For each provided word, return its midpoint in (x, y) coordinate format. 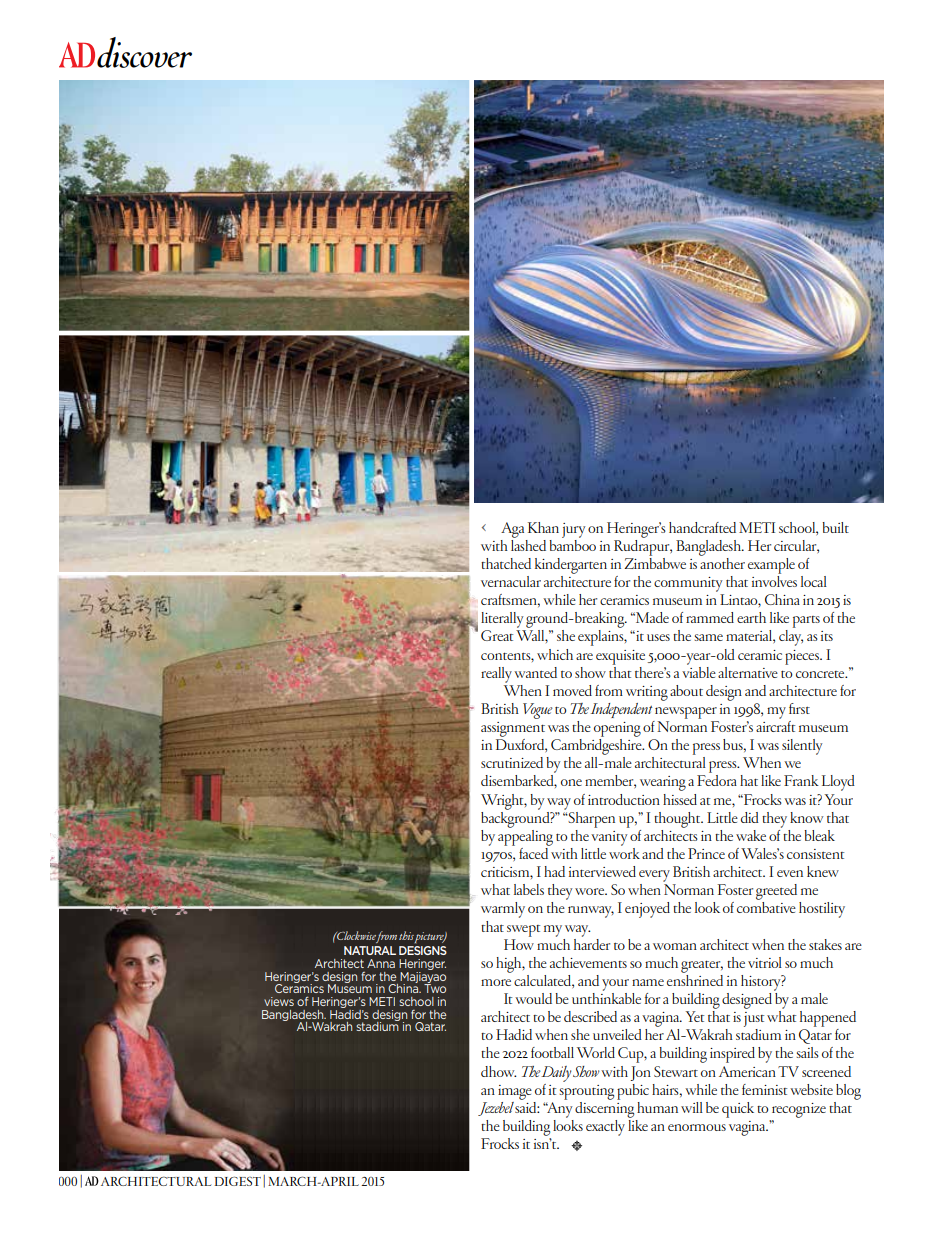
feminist (764, 1089)
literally (502, 620)
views (279, 1001)
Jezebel (496, 1109)
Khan (543, 527)
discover (144, 52)
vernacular (511, 581)
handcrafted (702, 527)
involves (774, 580)
